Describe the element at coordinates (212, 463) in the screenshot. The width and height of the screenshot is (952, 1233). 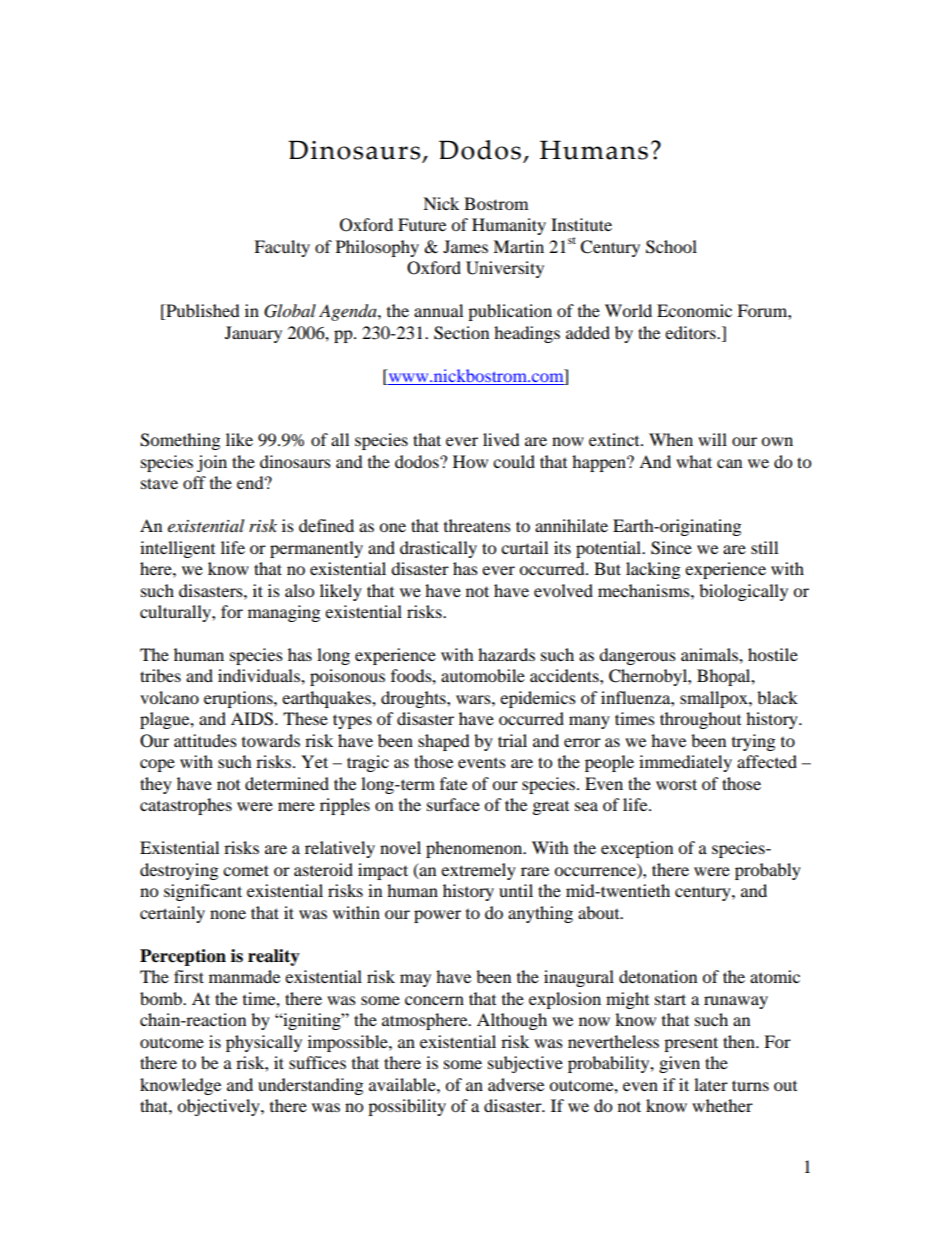
I see `join` at that location.
